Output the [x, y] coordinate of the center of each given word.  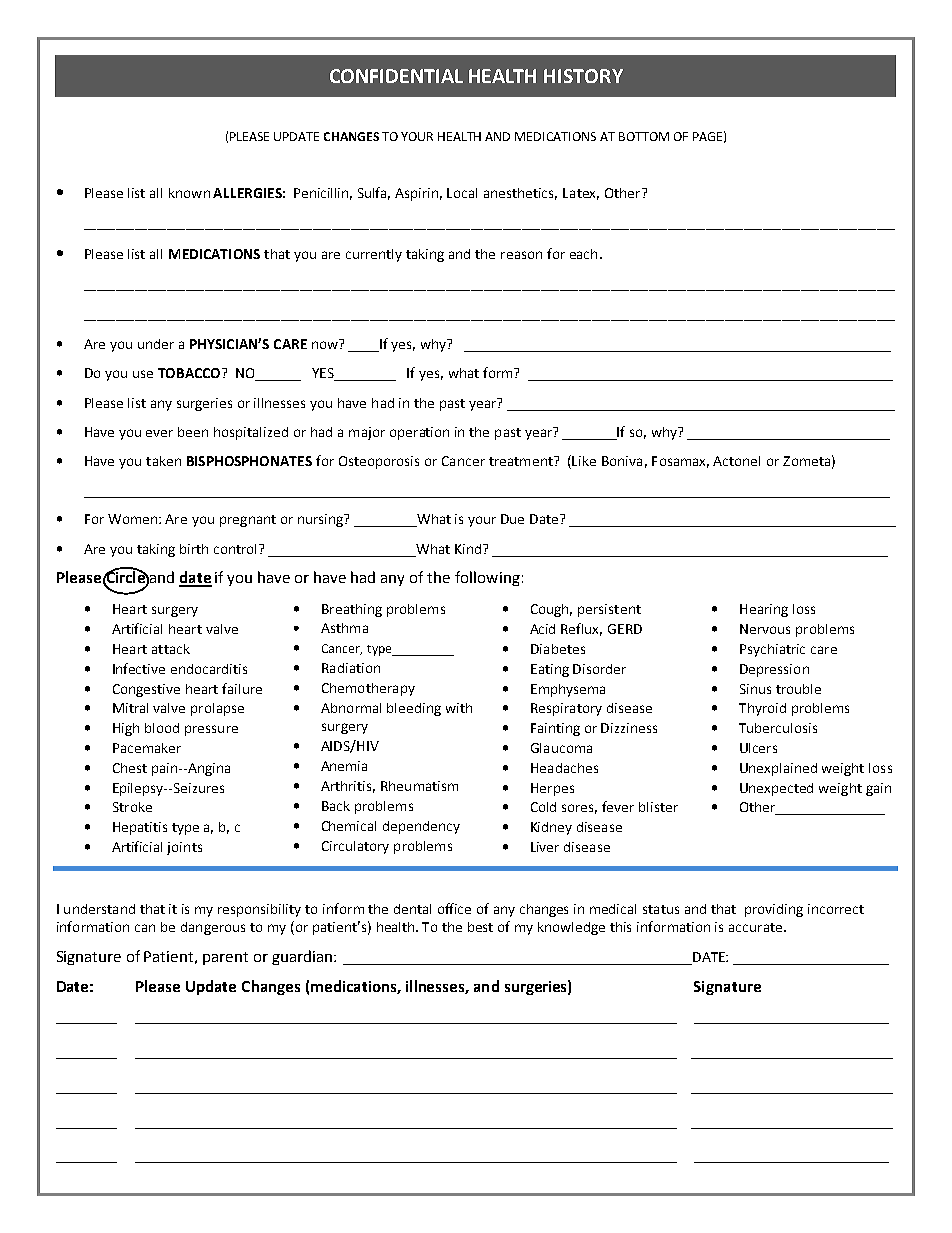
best [480, 927]
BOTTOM [644, 136]
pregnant [248, 521]
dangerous [213, 928]
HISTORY [583, 76]
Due [512, 519]
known [189, 193]
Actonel [736, 461]
